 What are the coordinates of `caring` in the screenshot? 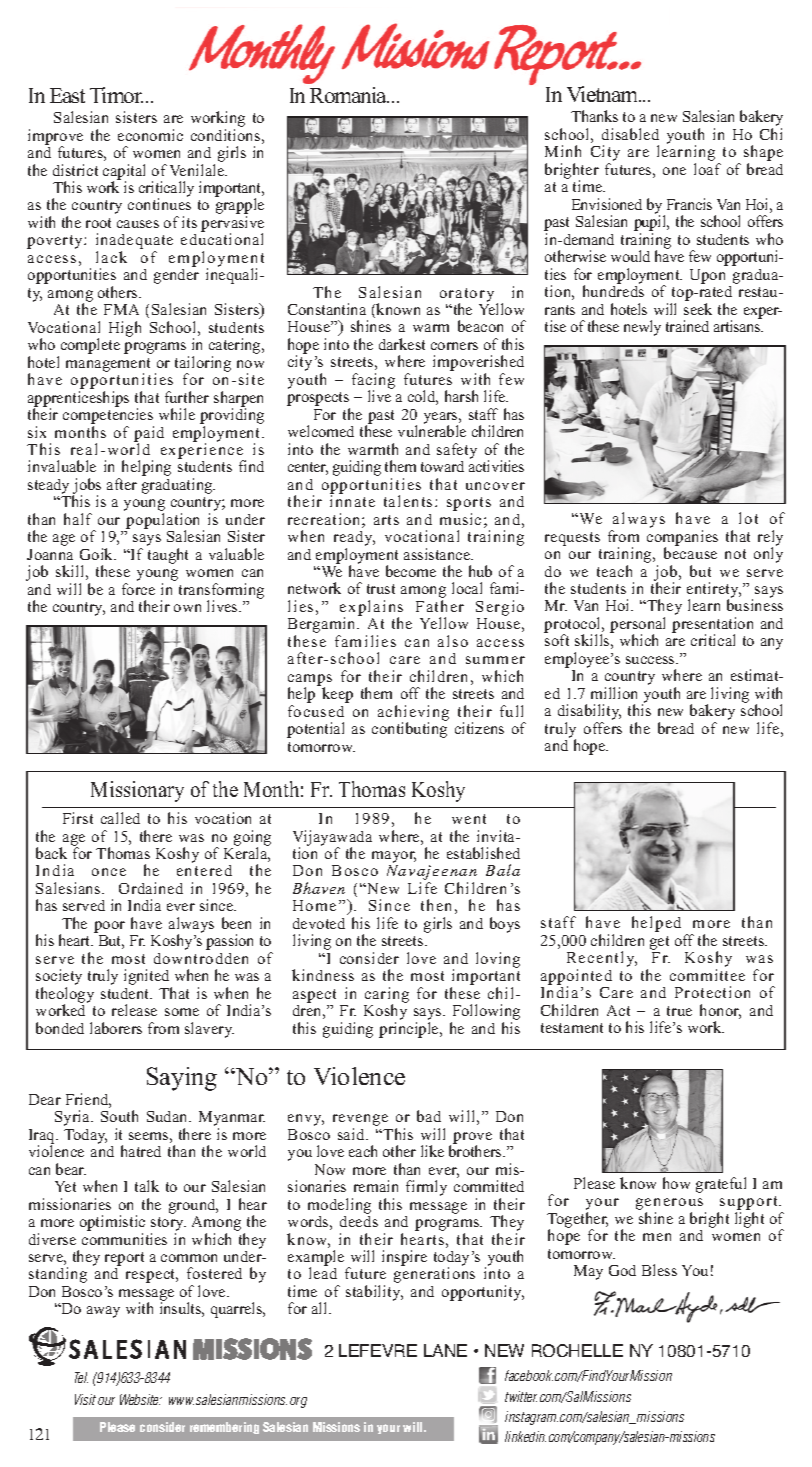 It's located at (387, 996).
